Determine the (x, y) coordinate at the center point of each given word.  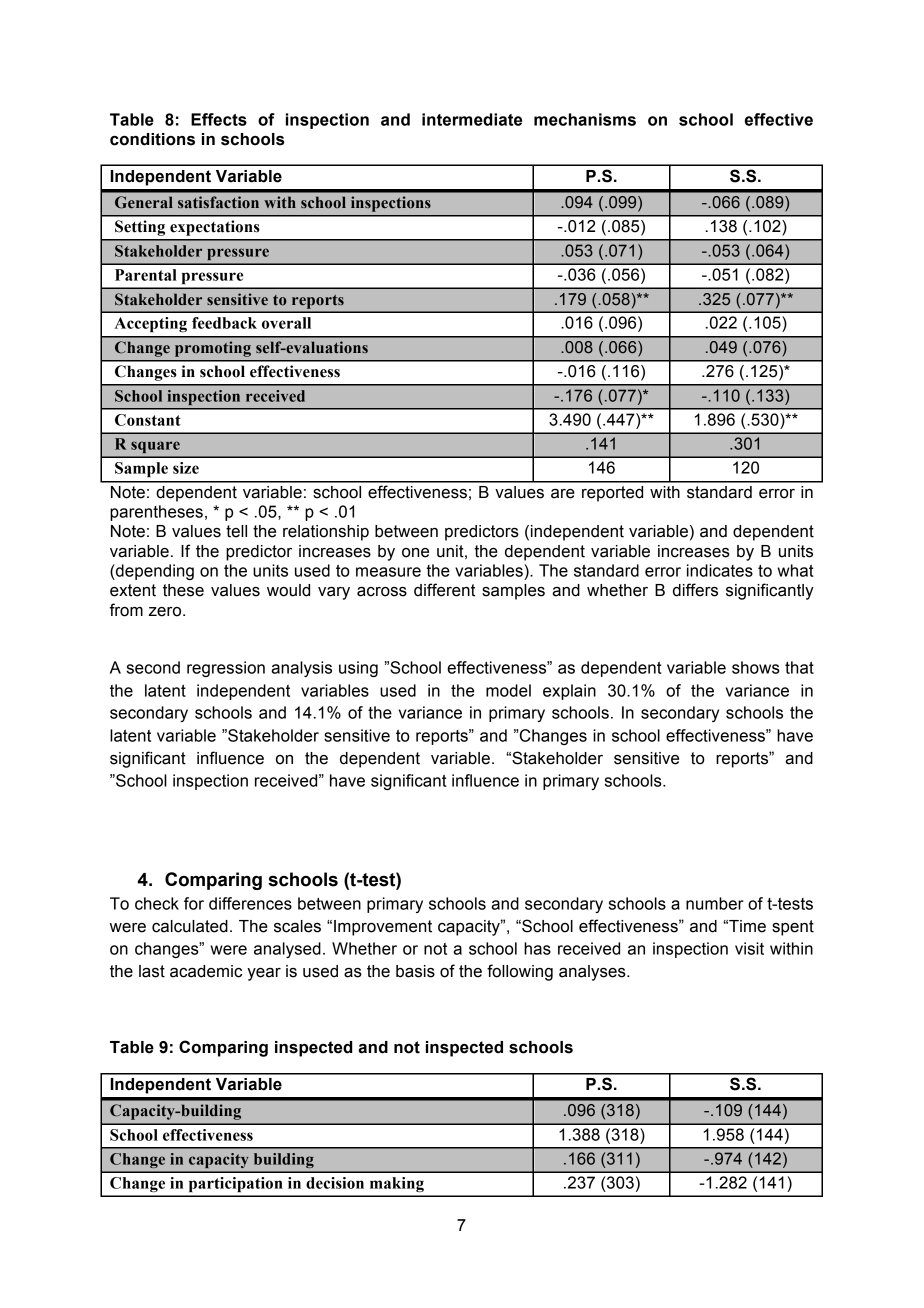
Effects (219, 119)
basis (415, 971)
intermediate (472, 119)
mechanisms (585, 119)
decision (335, 1183)
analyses (593, 973)
